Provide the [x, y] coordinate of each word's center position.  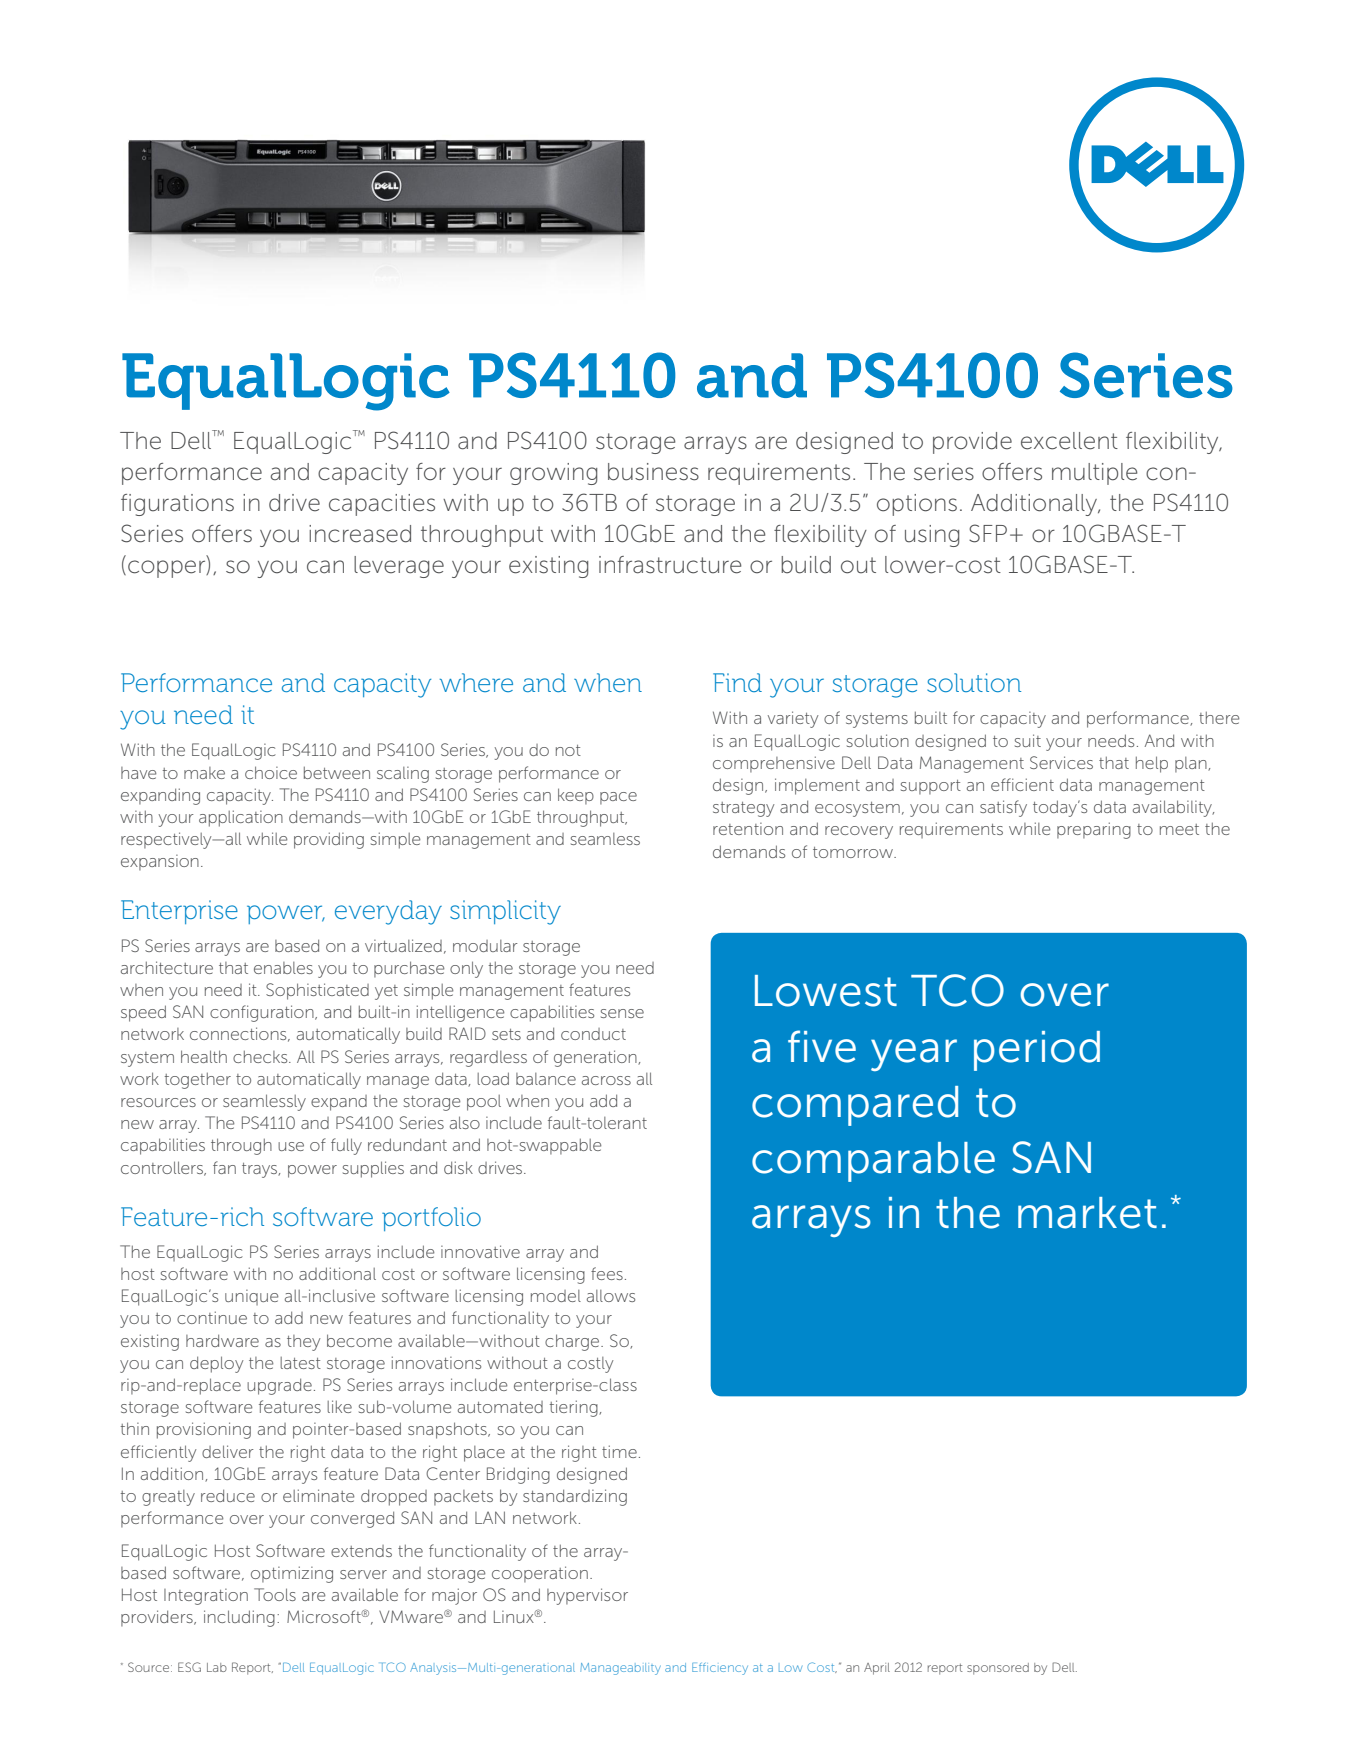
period [1037, 1051]
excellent [1069, 441]
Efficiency [720, 1669]
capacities [382, 505]
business [653, 472]
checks [261, 1057]
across [606, 1080]
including [239, 1618]
